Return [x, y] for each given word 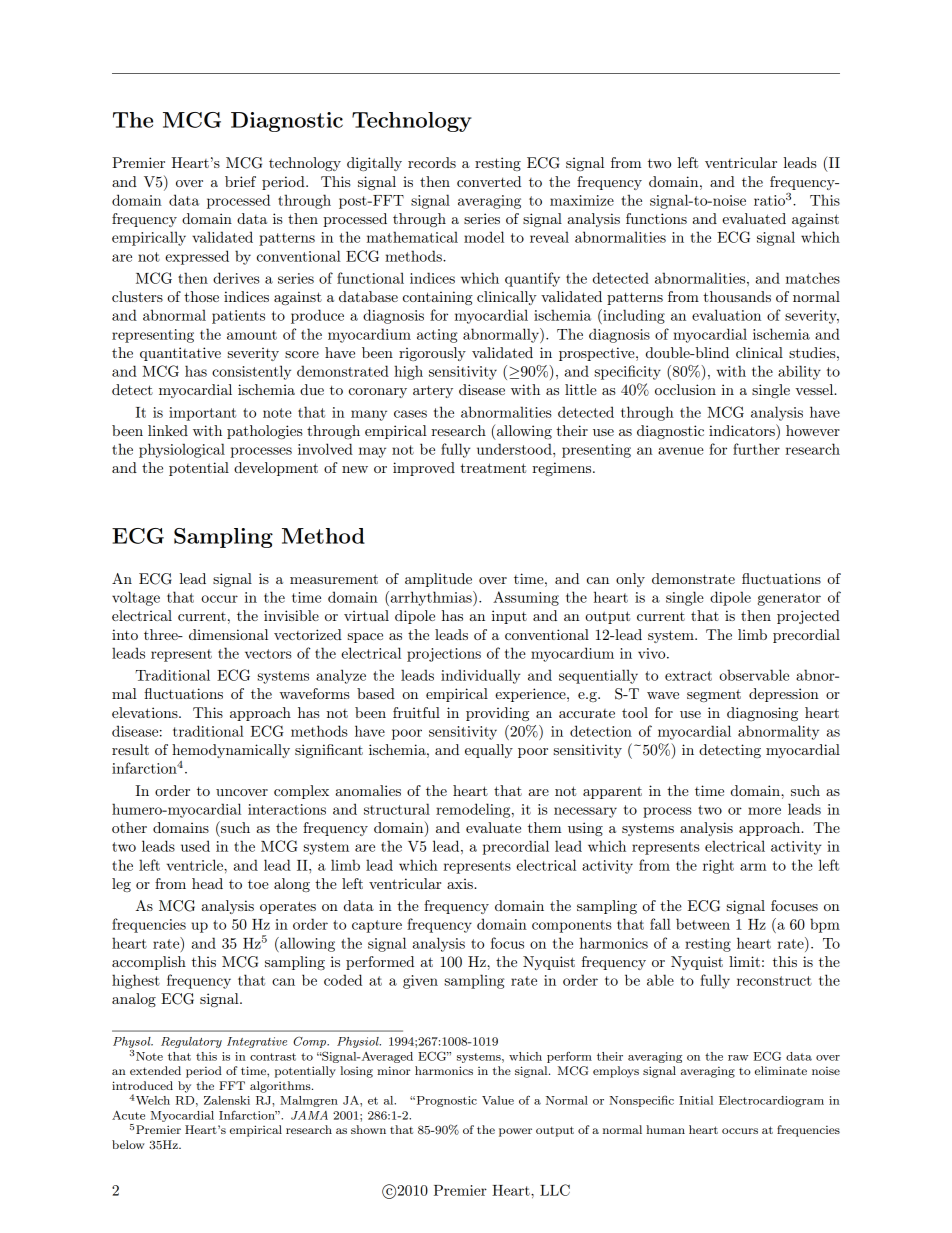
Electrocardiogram [771, 1101]
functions [656, 218]
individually [481, 676]
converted [489, 181]
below [128, 1144]
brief [240, 181]
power [515, 1132]
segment [714, 696]
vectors [268, 654]
